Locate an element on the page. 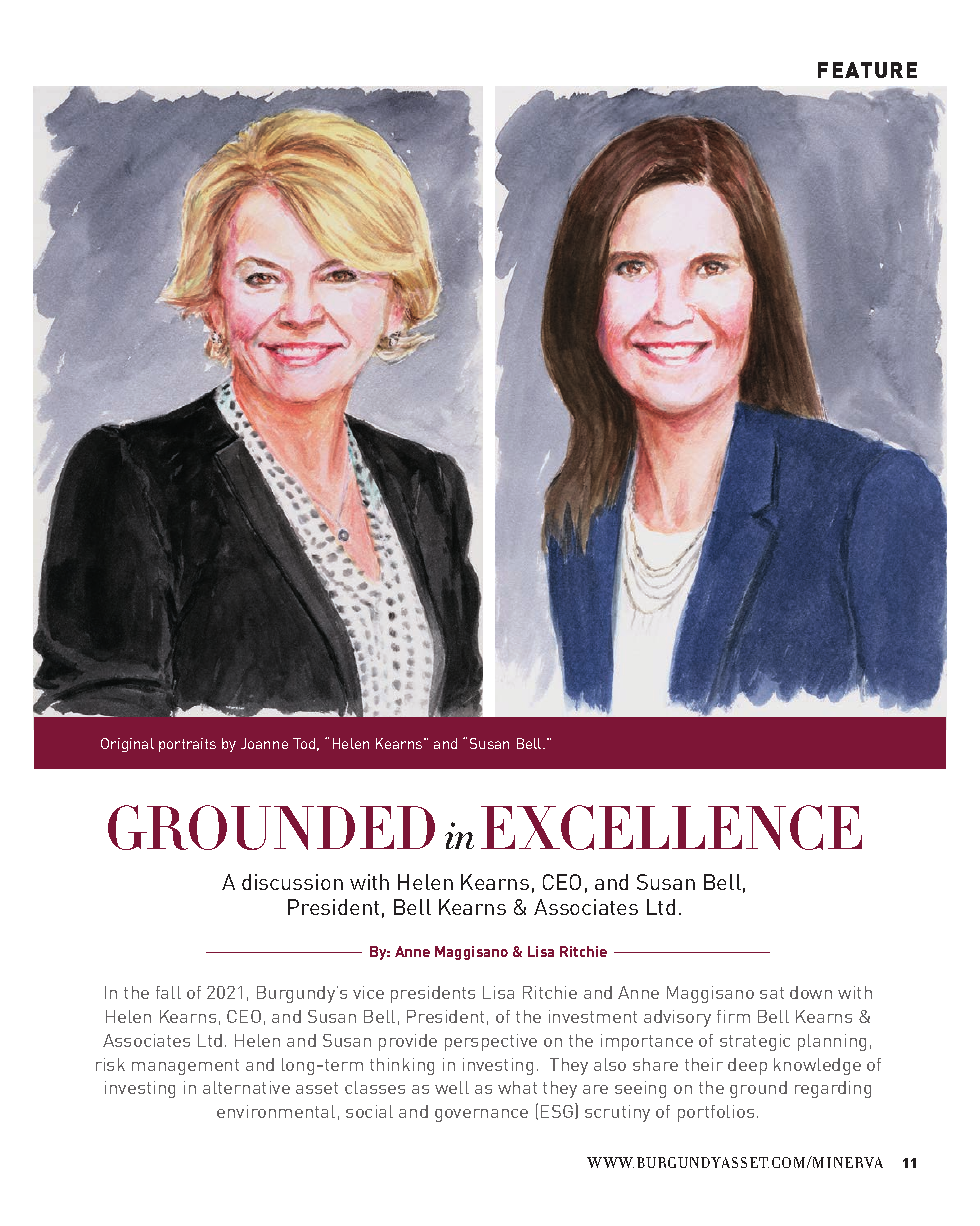 This document has width=980, height=1226. Original is located at coordinates (127, 745).
